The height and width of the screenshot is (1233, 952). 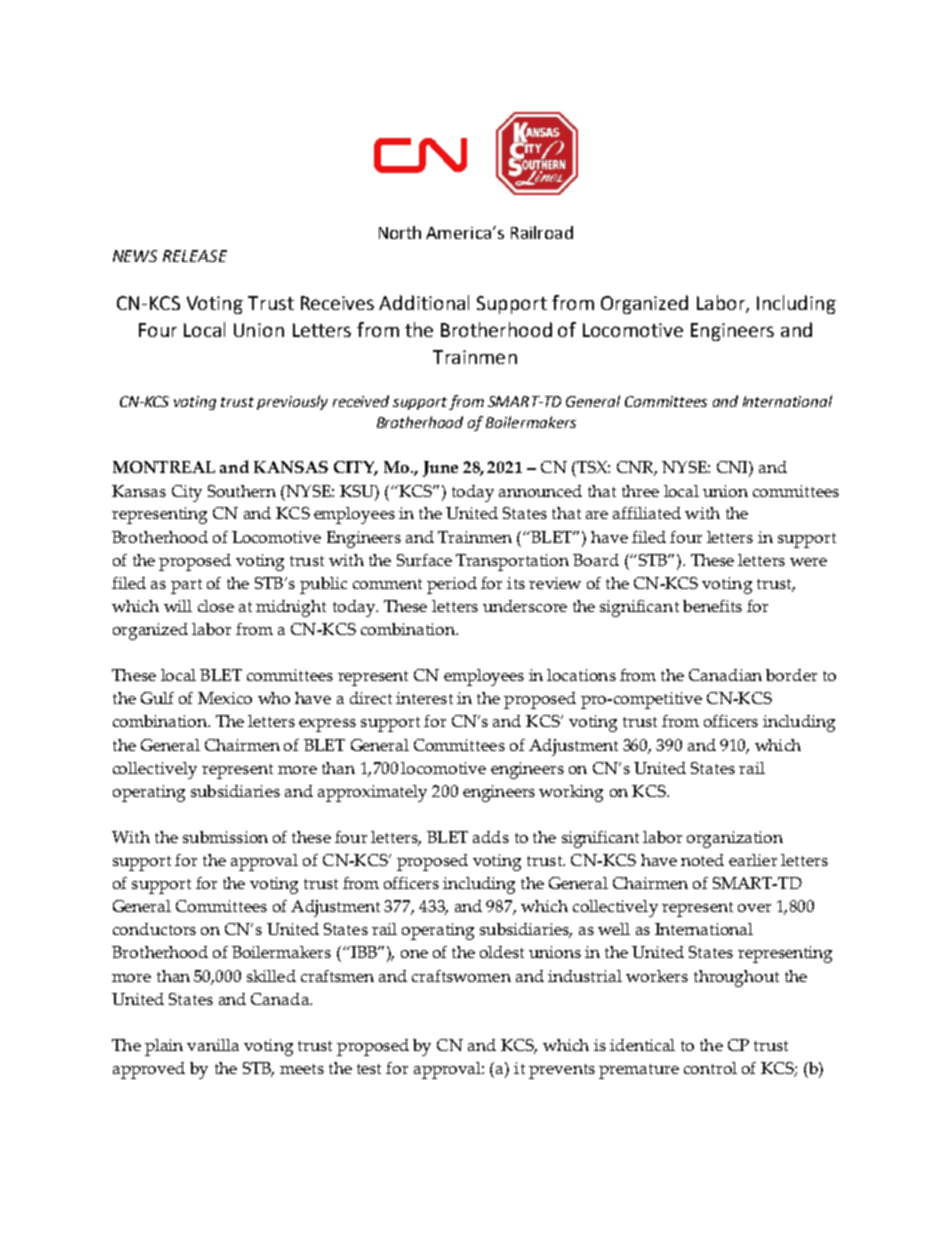 I want to click on submission, so click(x=225, y=837).
